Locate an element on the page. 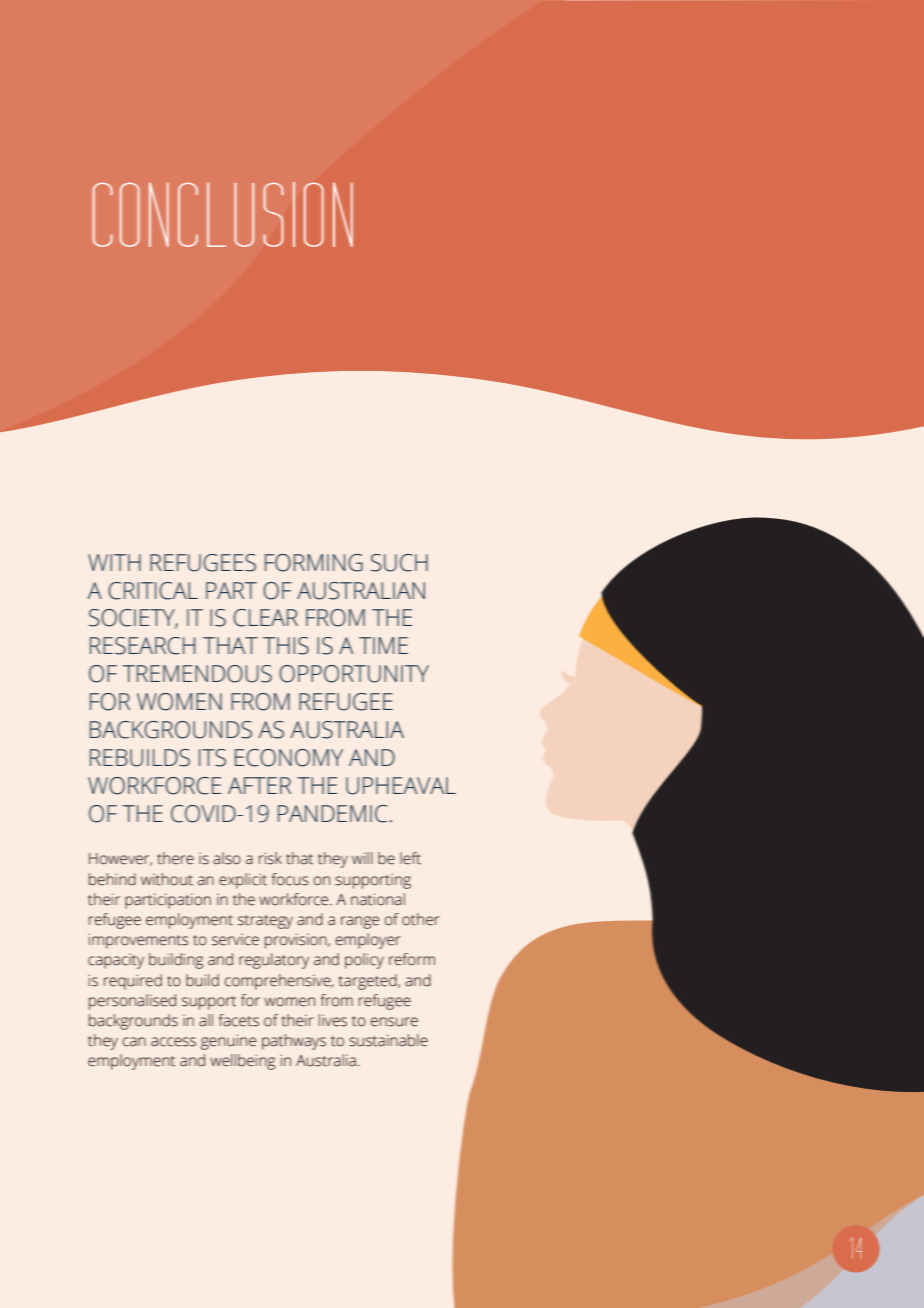  UPHEAVAL is located at coordinates (401, 786).
